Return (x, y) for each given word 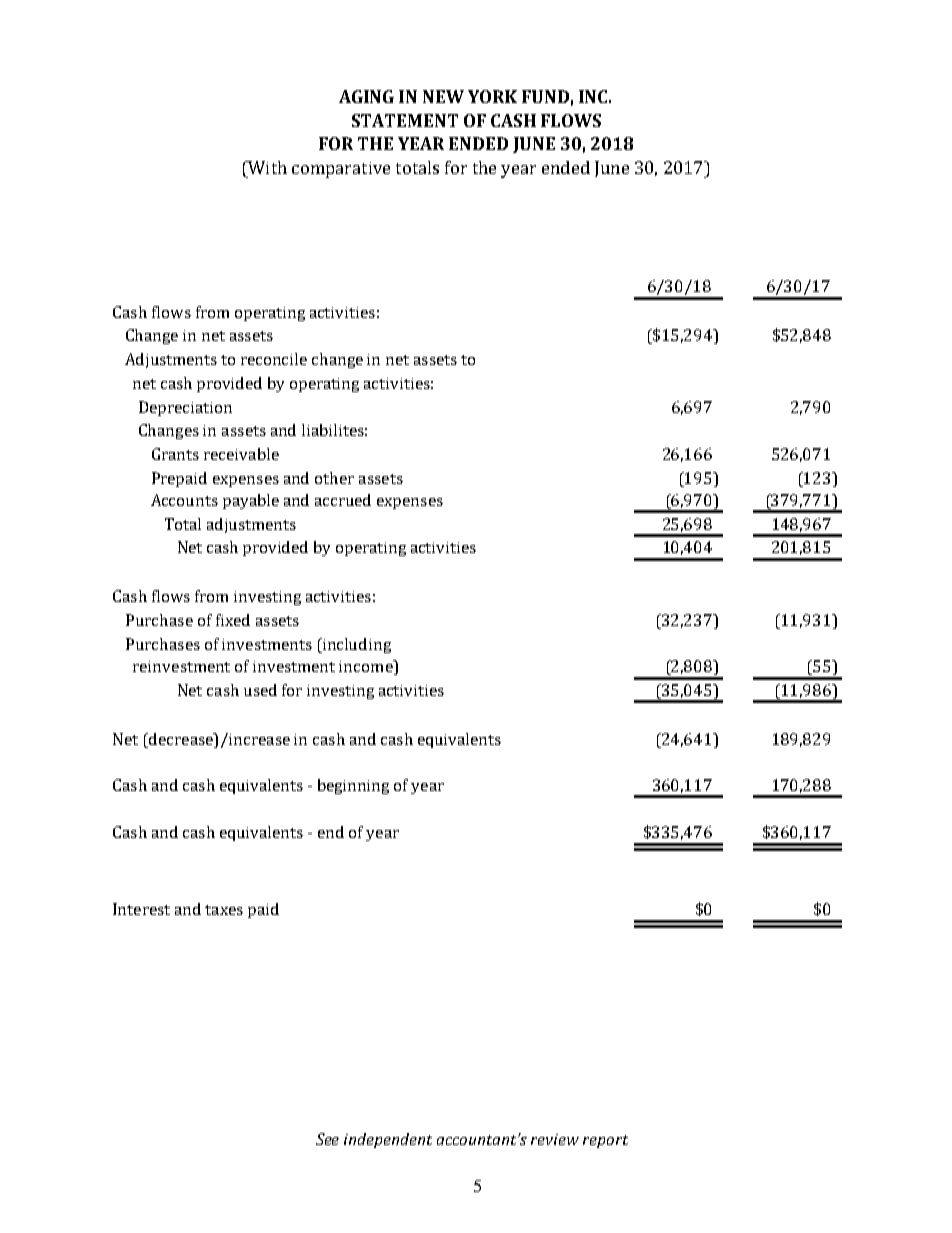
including (356, 645)
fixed (233, 620)
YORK (492, 96)
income (367, 667)
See (327, 1139)
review (555, 1139)
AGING (366, 96)
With (266, 167)
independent (388, 1140)
